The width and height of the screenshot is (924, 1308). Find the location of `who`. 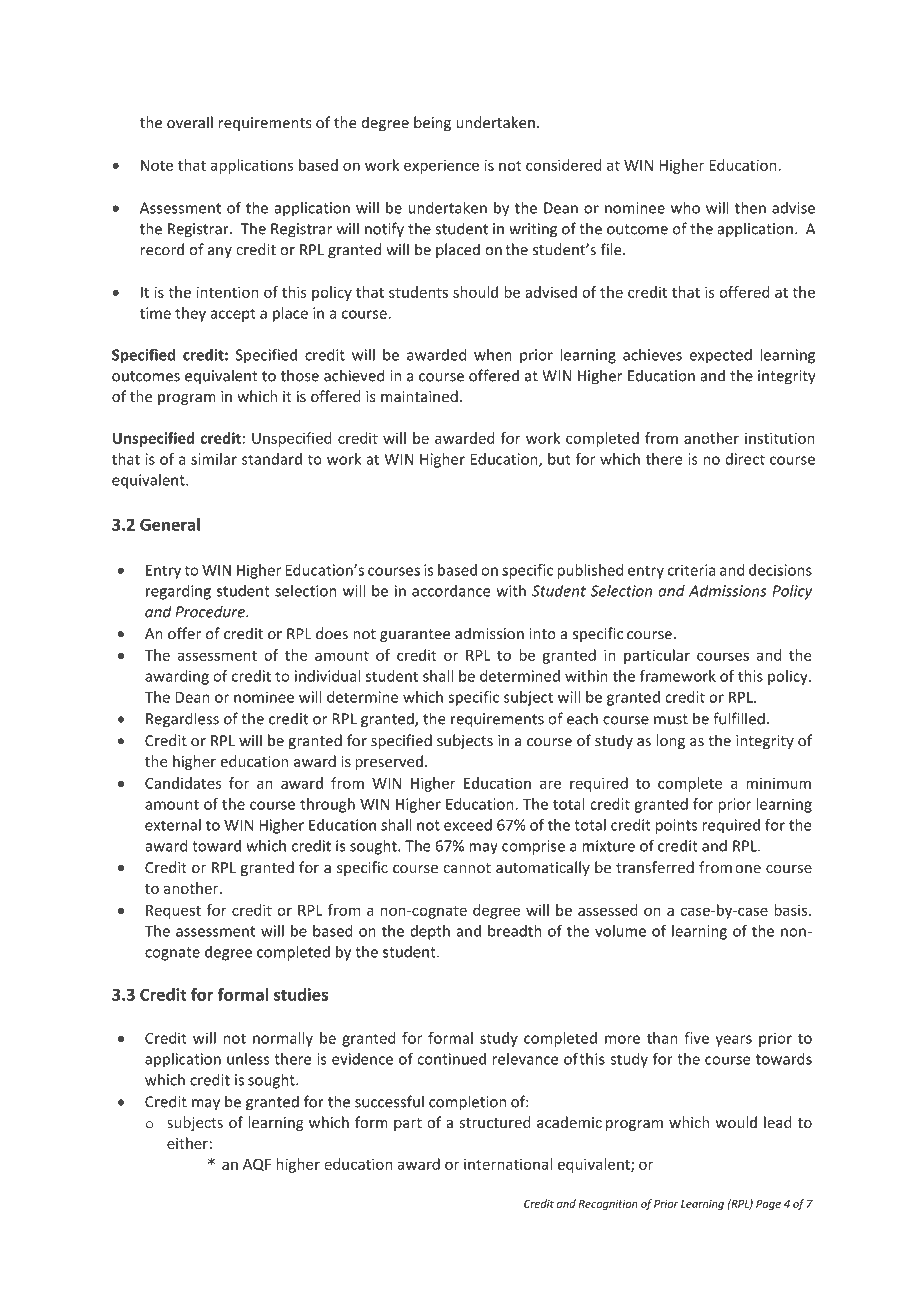

who is located at coordinates (685, 207).
